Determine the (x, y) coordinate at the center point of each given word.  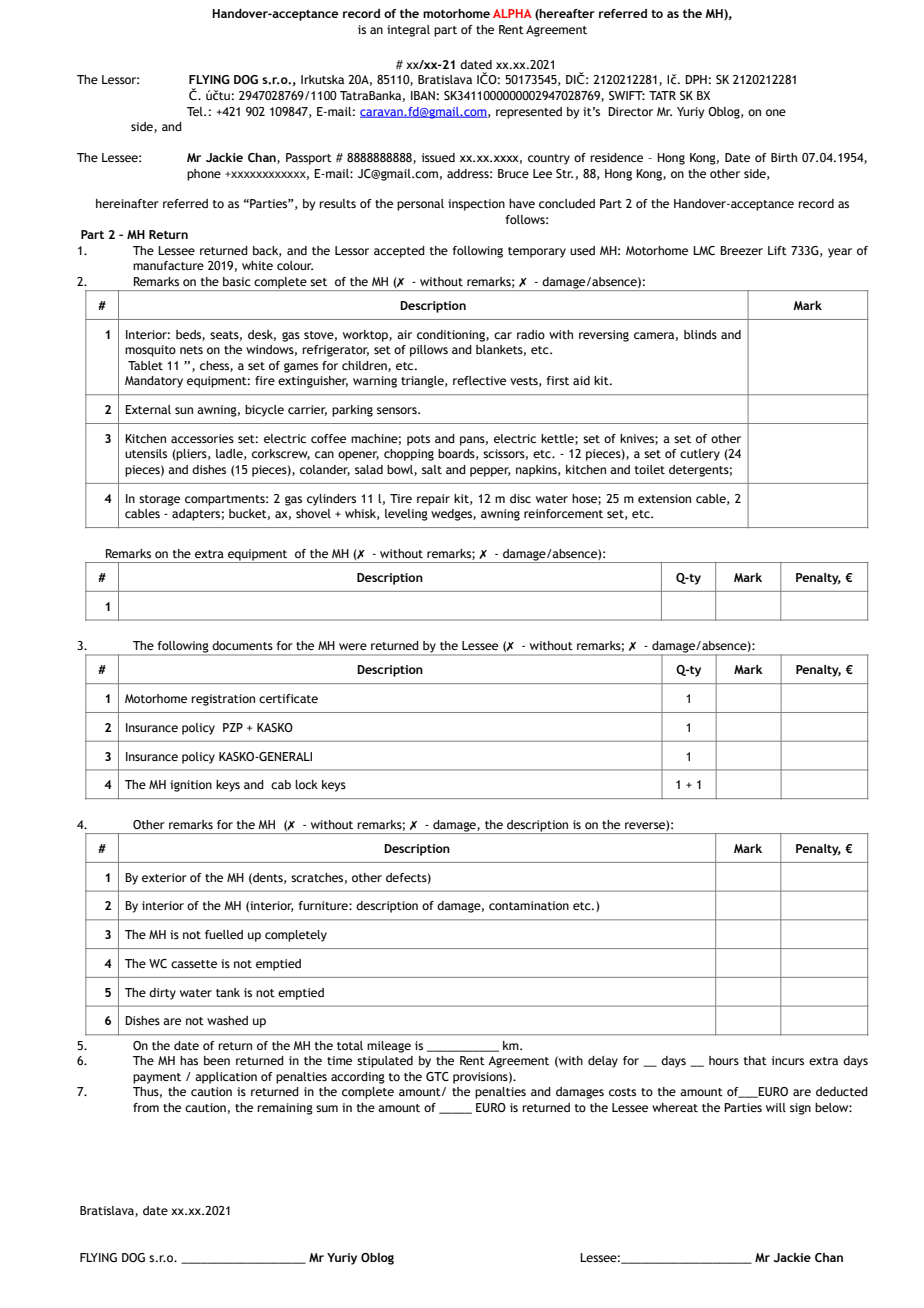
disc (520, 498)
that (755, 1060)
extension (664, 498)
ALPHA (512, 13)
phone (204, 175)
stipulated (385, 1062)
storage (159, 500)
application (226, 1078)
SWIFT (627, 95)
